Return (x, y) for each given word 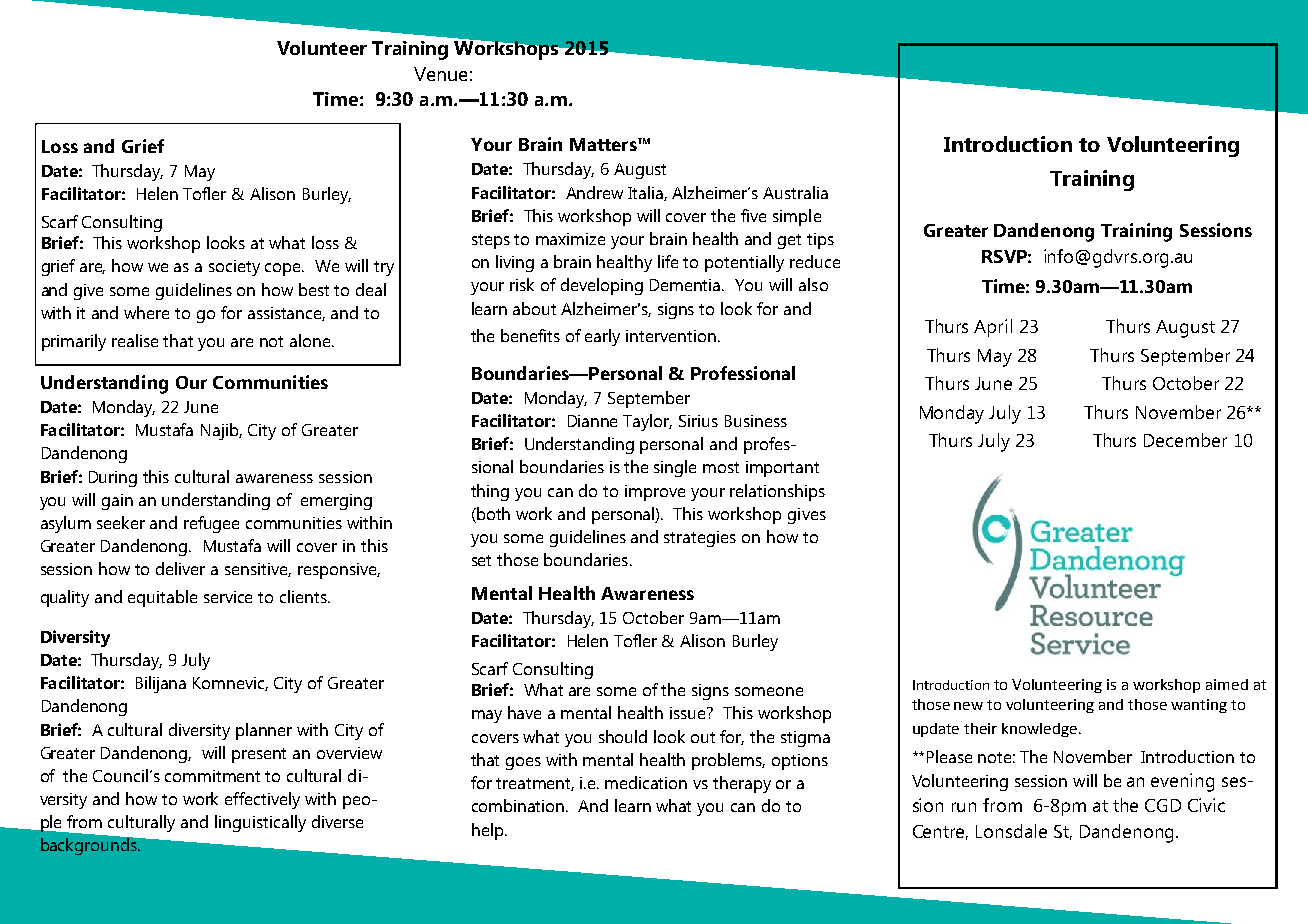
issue (689, 713)
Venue (440, 74)
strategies (700, 539)
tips (820, 241)
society (234, 268)
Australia (795, 192)
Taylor (647, 422)
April (993, 328)
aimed (1227, 684)
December (1185, 440)
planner (264, 731)
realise (135, 340)
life (668, 261)
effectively (262, 800)
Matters (604, 144)
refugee (211, 524)
